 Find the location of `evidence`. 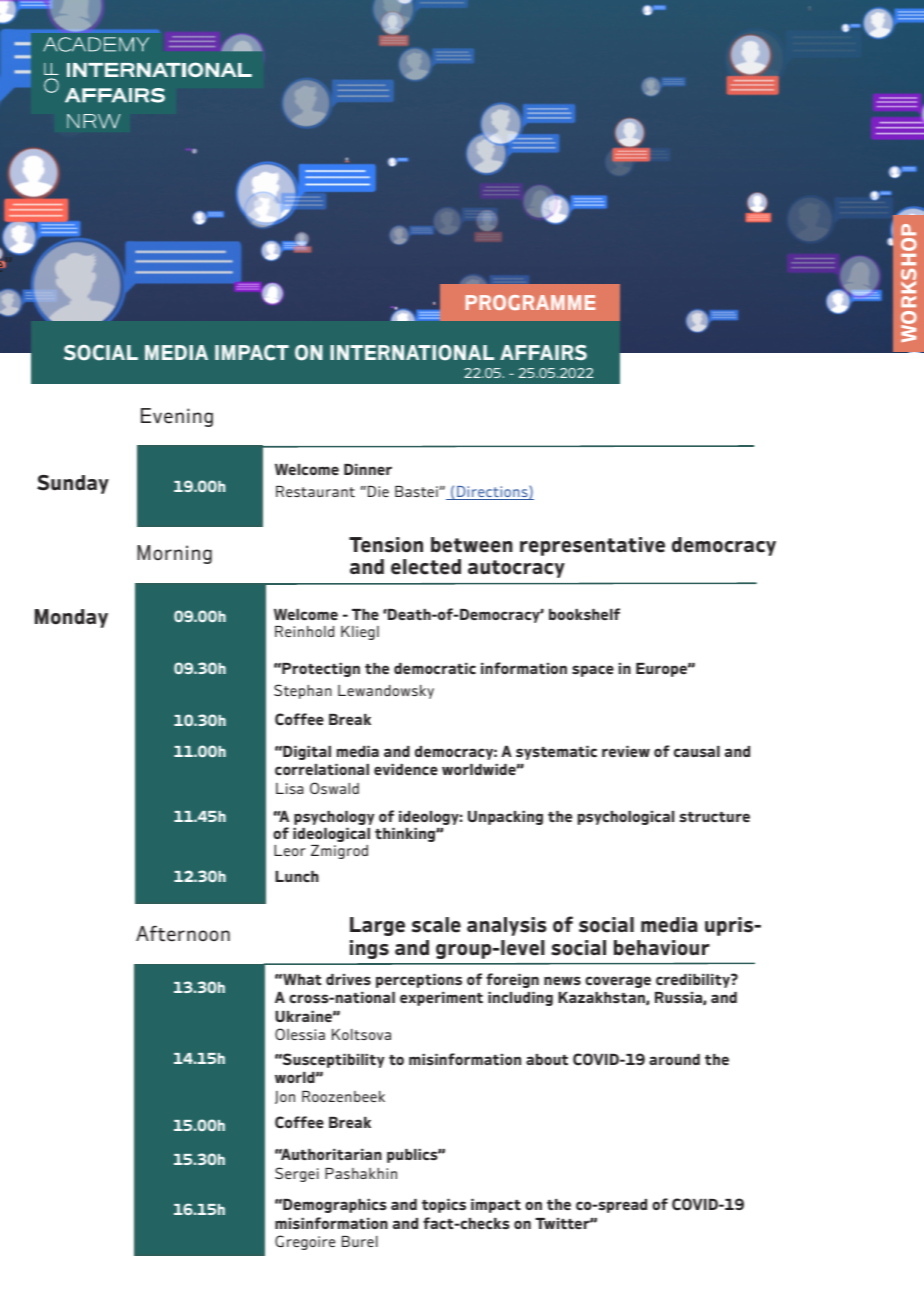

evidence is located at coordinates (406, 770).
